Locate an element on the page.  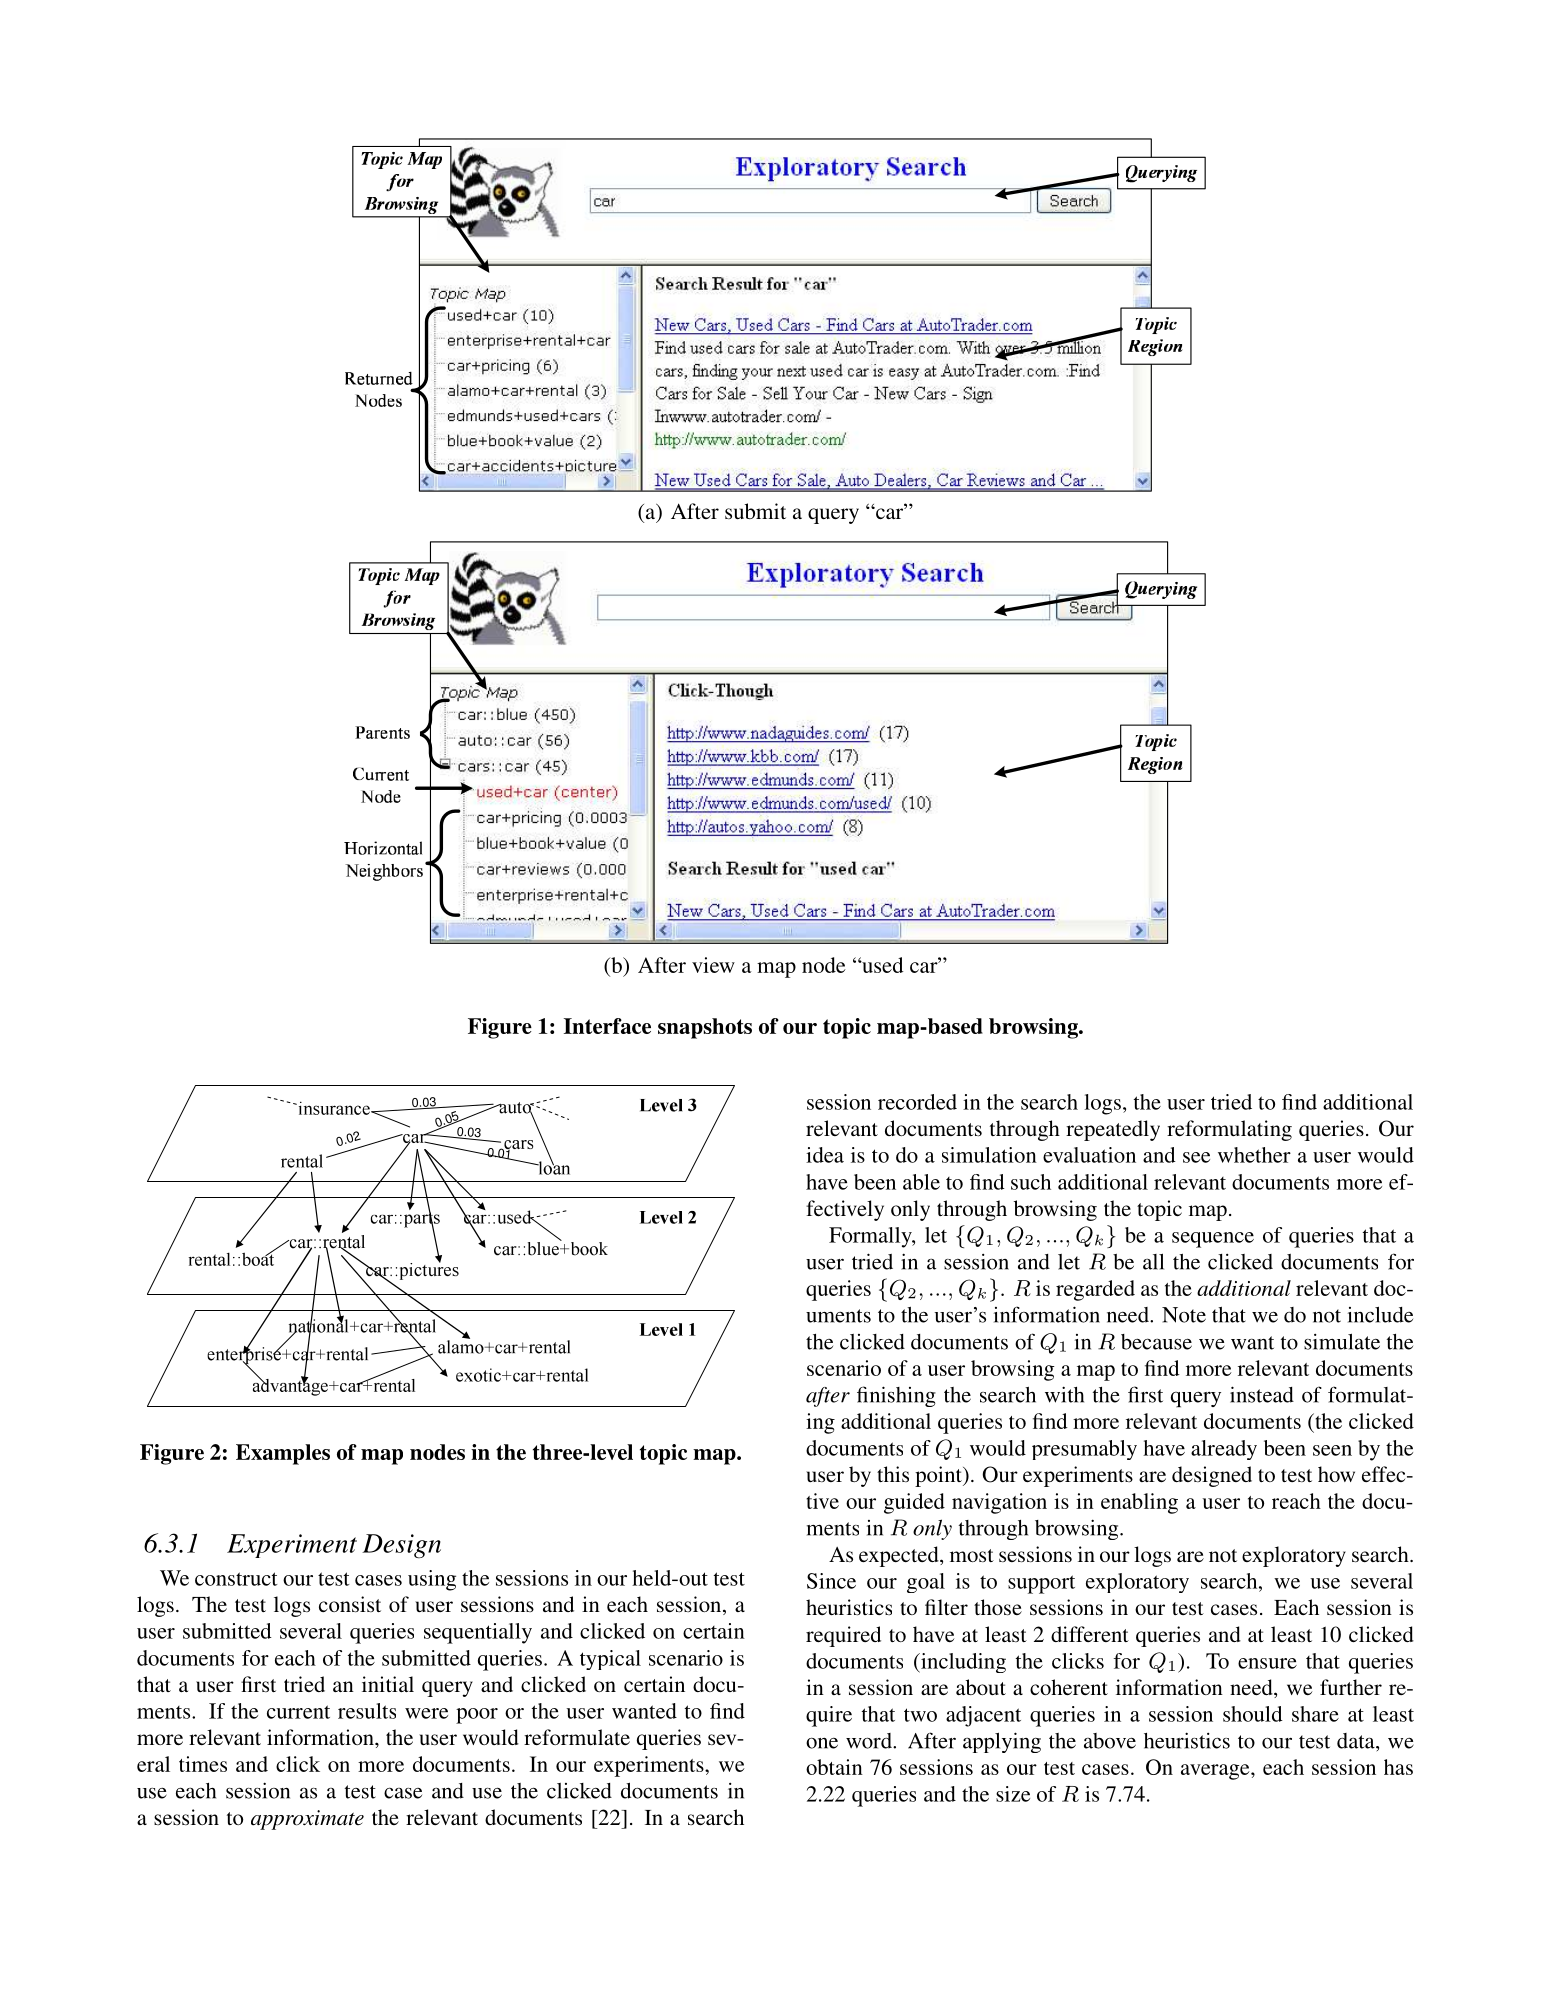
view is located at coordinates (713, 965).
